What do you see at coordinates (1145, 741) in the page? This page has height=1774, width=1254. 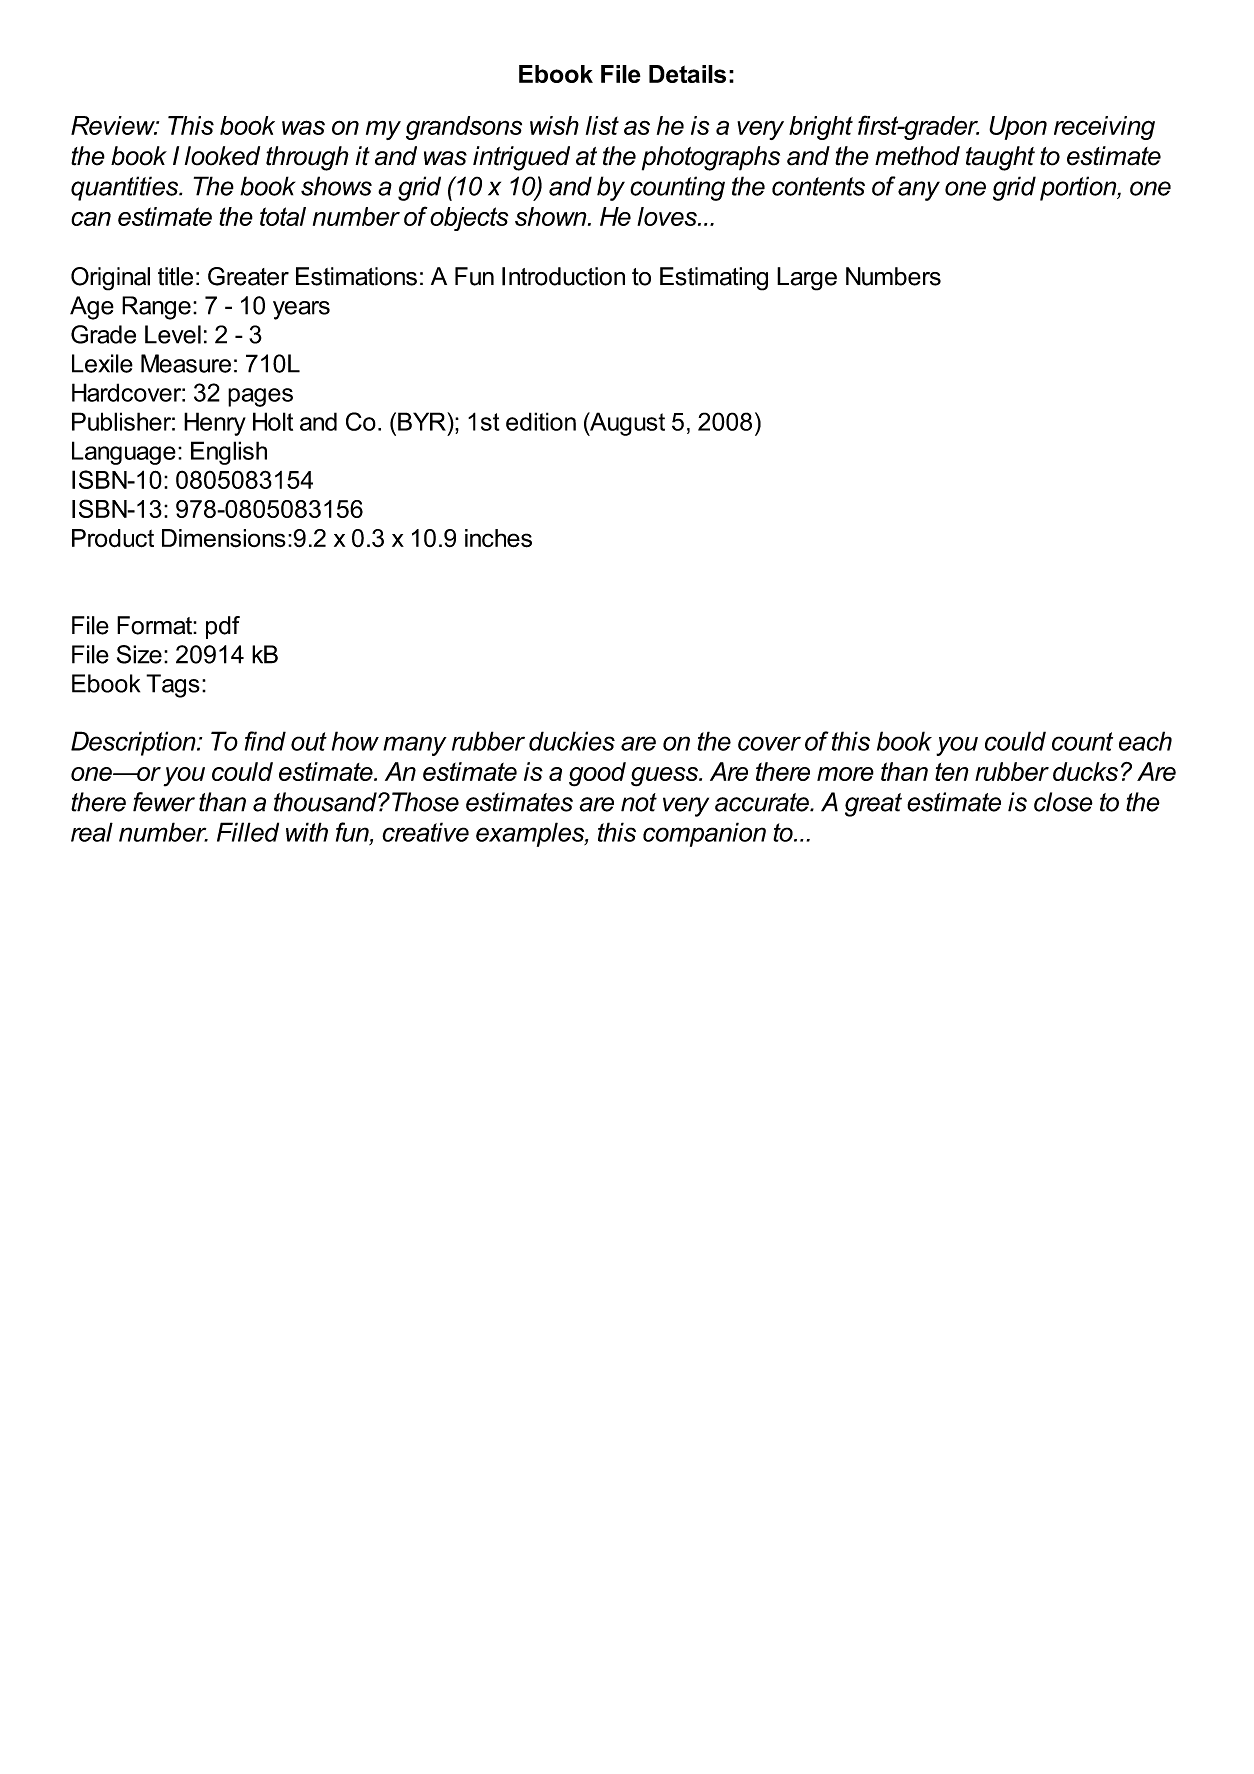 I see `each` at bounding box center [1145, 741].
